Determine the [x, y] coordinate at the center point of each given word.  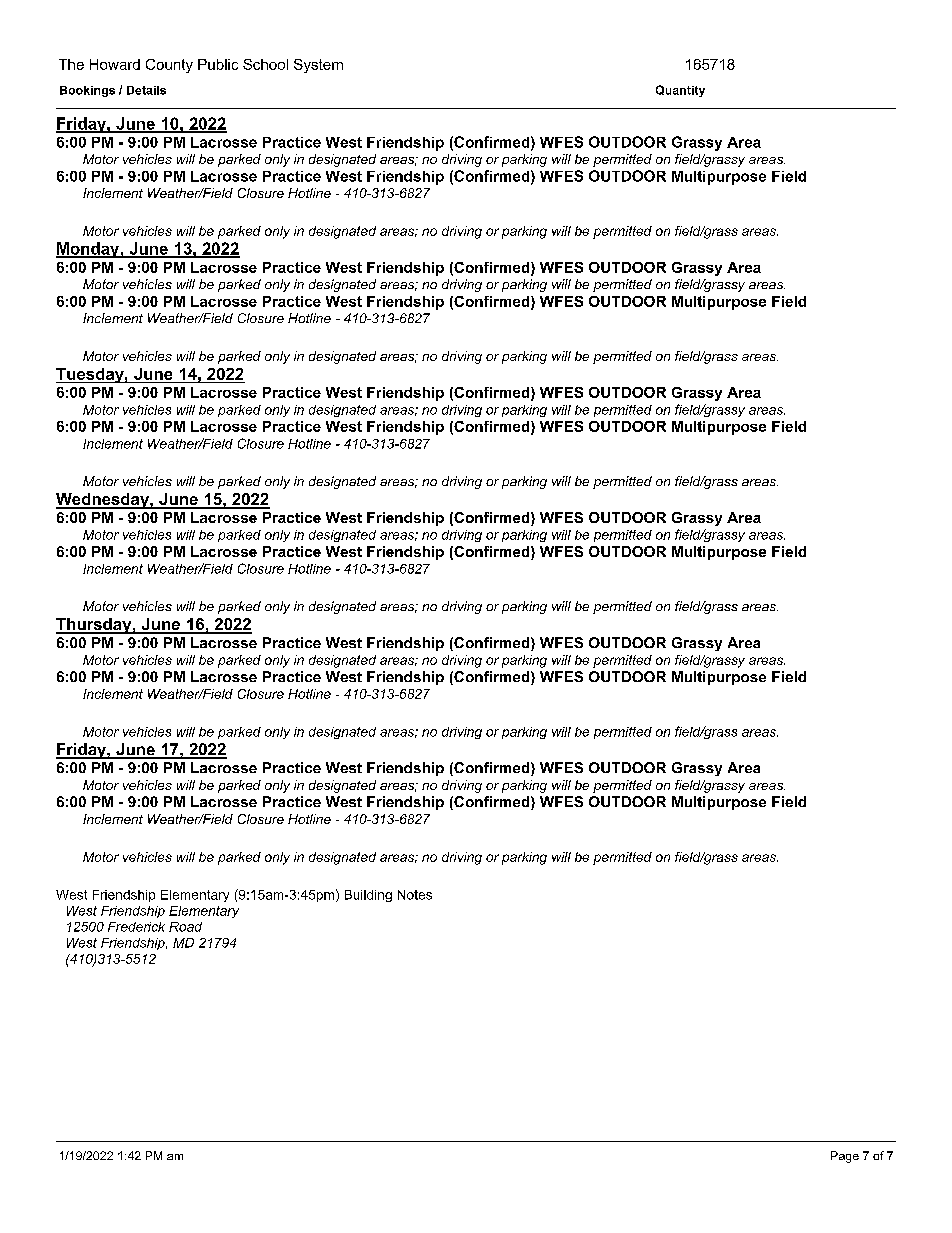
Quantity [680, 91]
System [318, 66]
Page [845, 1157]
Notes [415, 895]
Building [368, 896]
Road [185, 927]
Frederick [136, 927]
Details [146, 90]
